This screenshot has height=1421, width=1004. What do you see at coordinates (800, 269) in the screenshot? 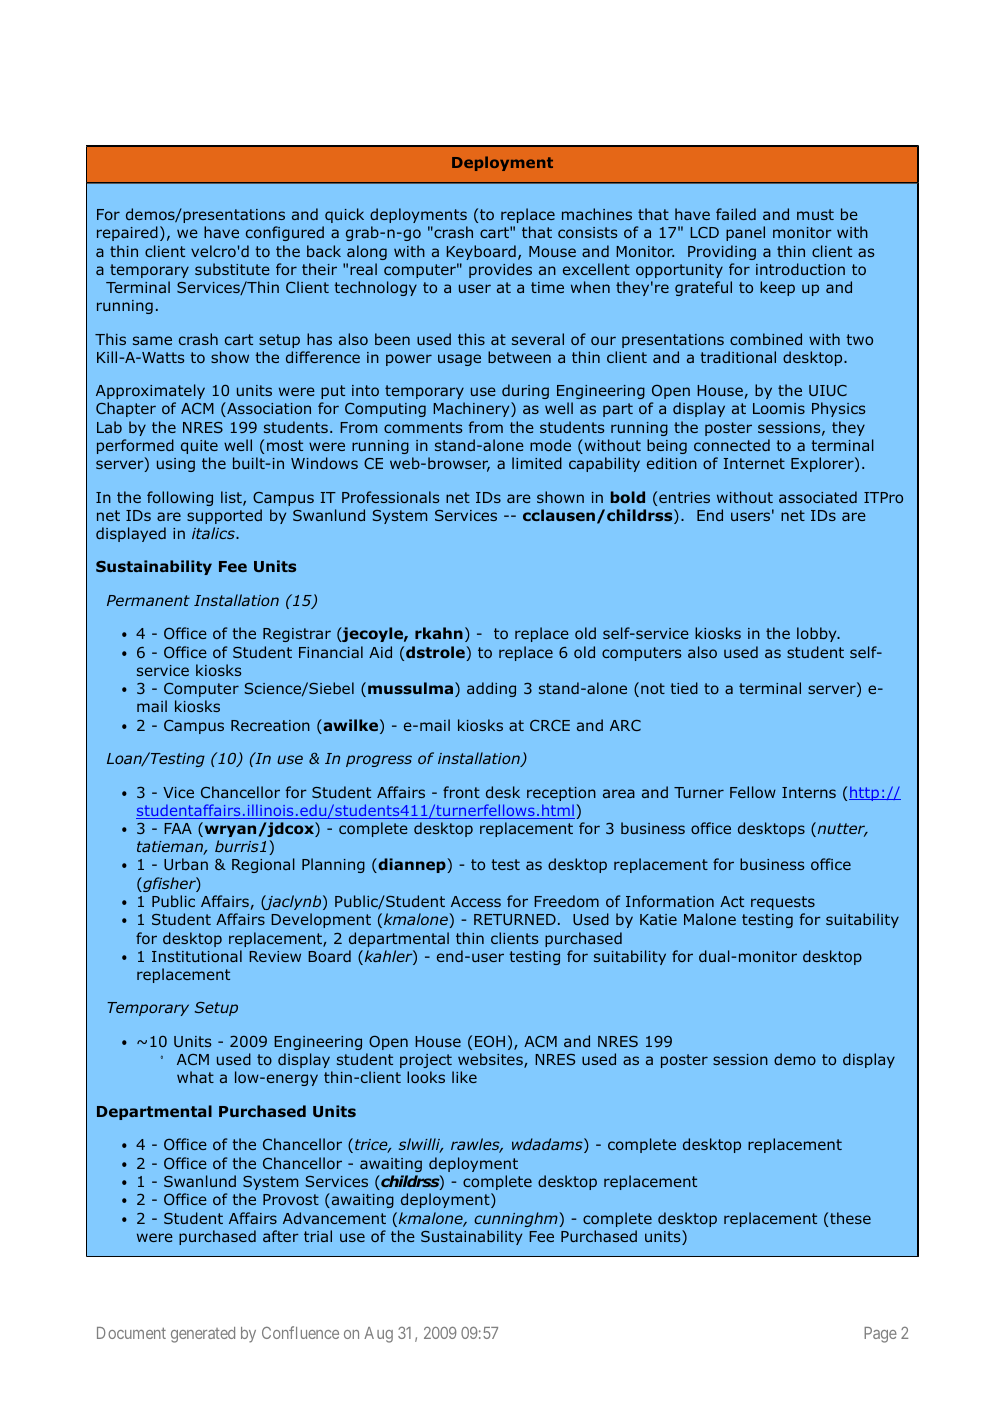
I see `introduction` at bounding box center [800, 269].
